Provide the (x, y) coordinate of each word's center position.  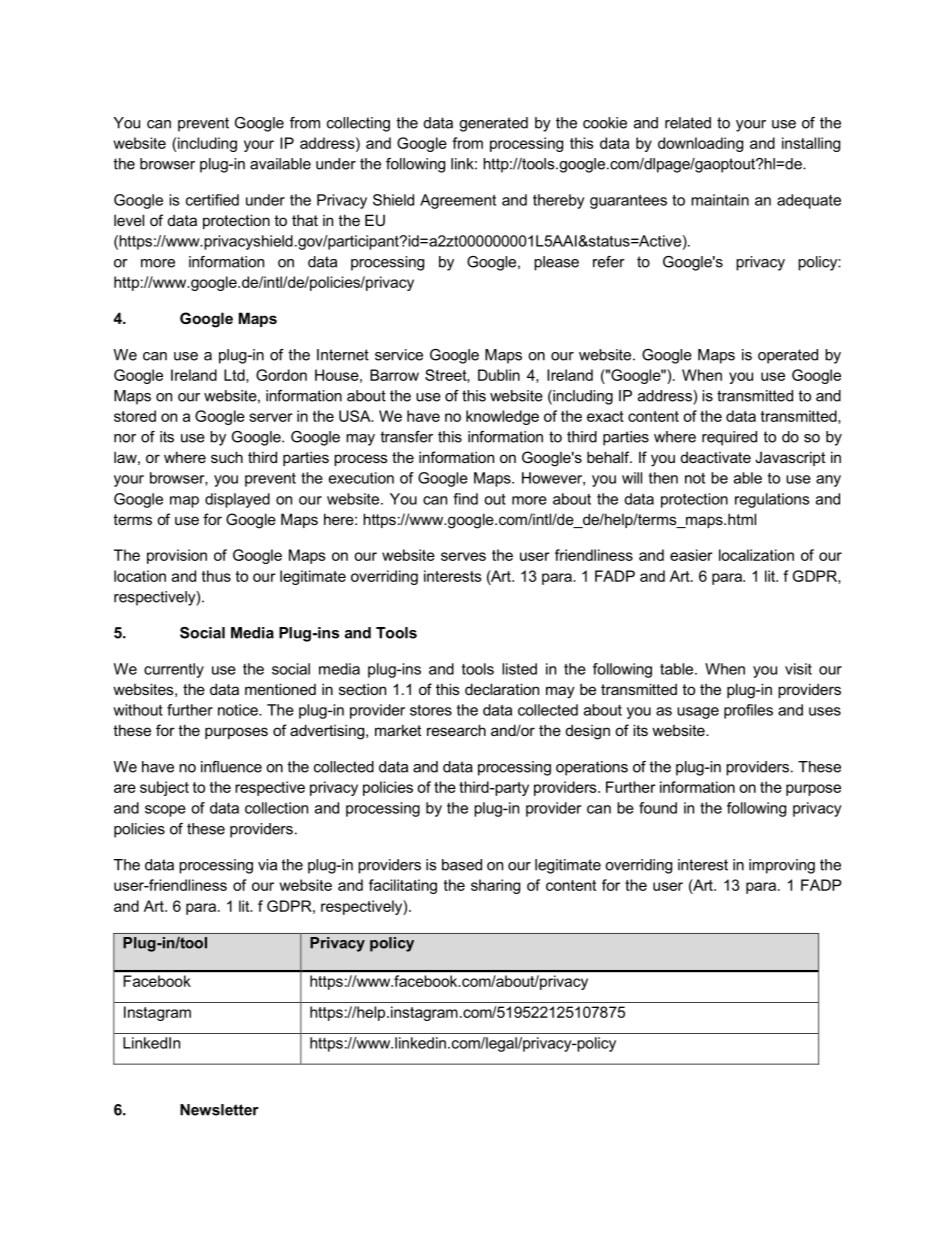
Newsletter (219, 1110)
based (462, 865)
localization (756, 555)
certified (212, 200)
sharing (495, 886)
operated (788, 356)
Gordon (281, 375)
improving (782, 866)
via (267, 865)
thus (216, 576)
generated (493, 124)
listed (519, 669)
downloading (700, 144)
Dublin (499, 375)
